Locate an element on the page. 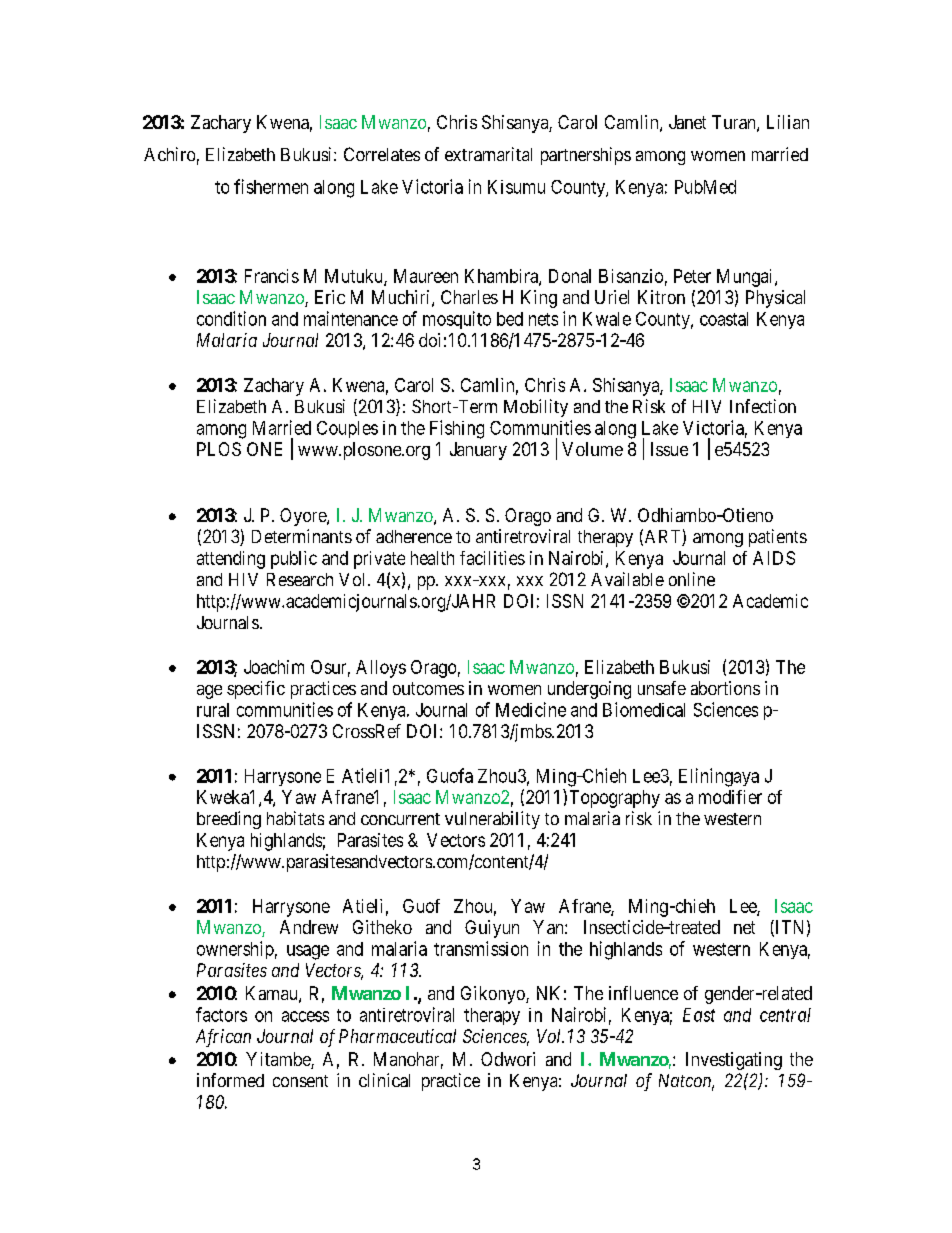 This image has width=952, height=1233. Infection is located at coordinates (763, 406).
